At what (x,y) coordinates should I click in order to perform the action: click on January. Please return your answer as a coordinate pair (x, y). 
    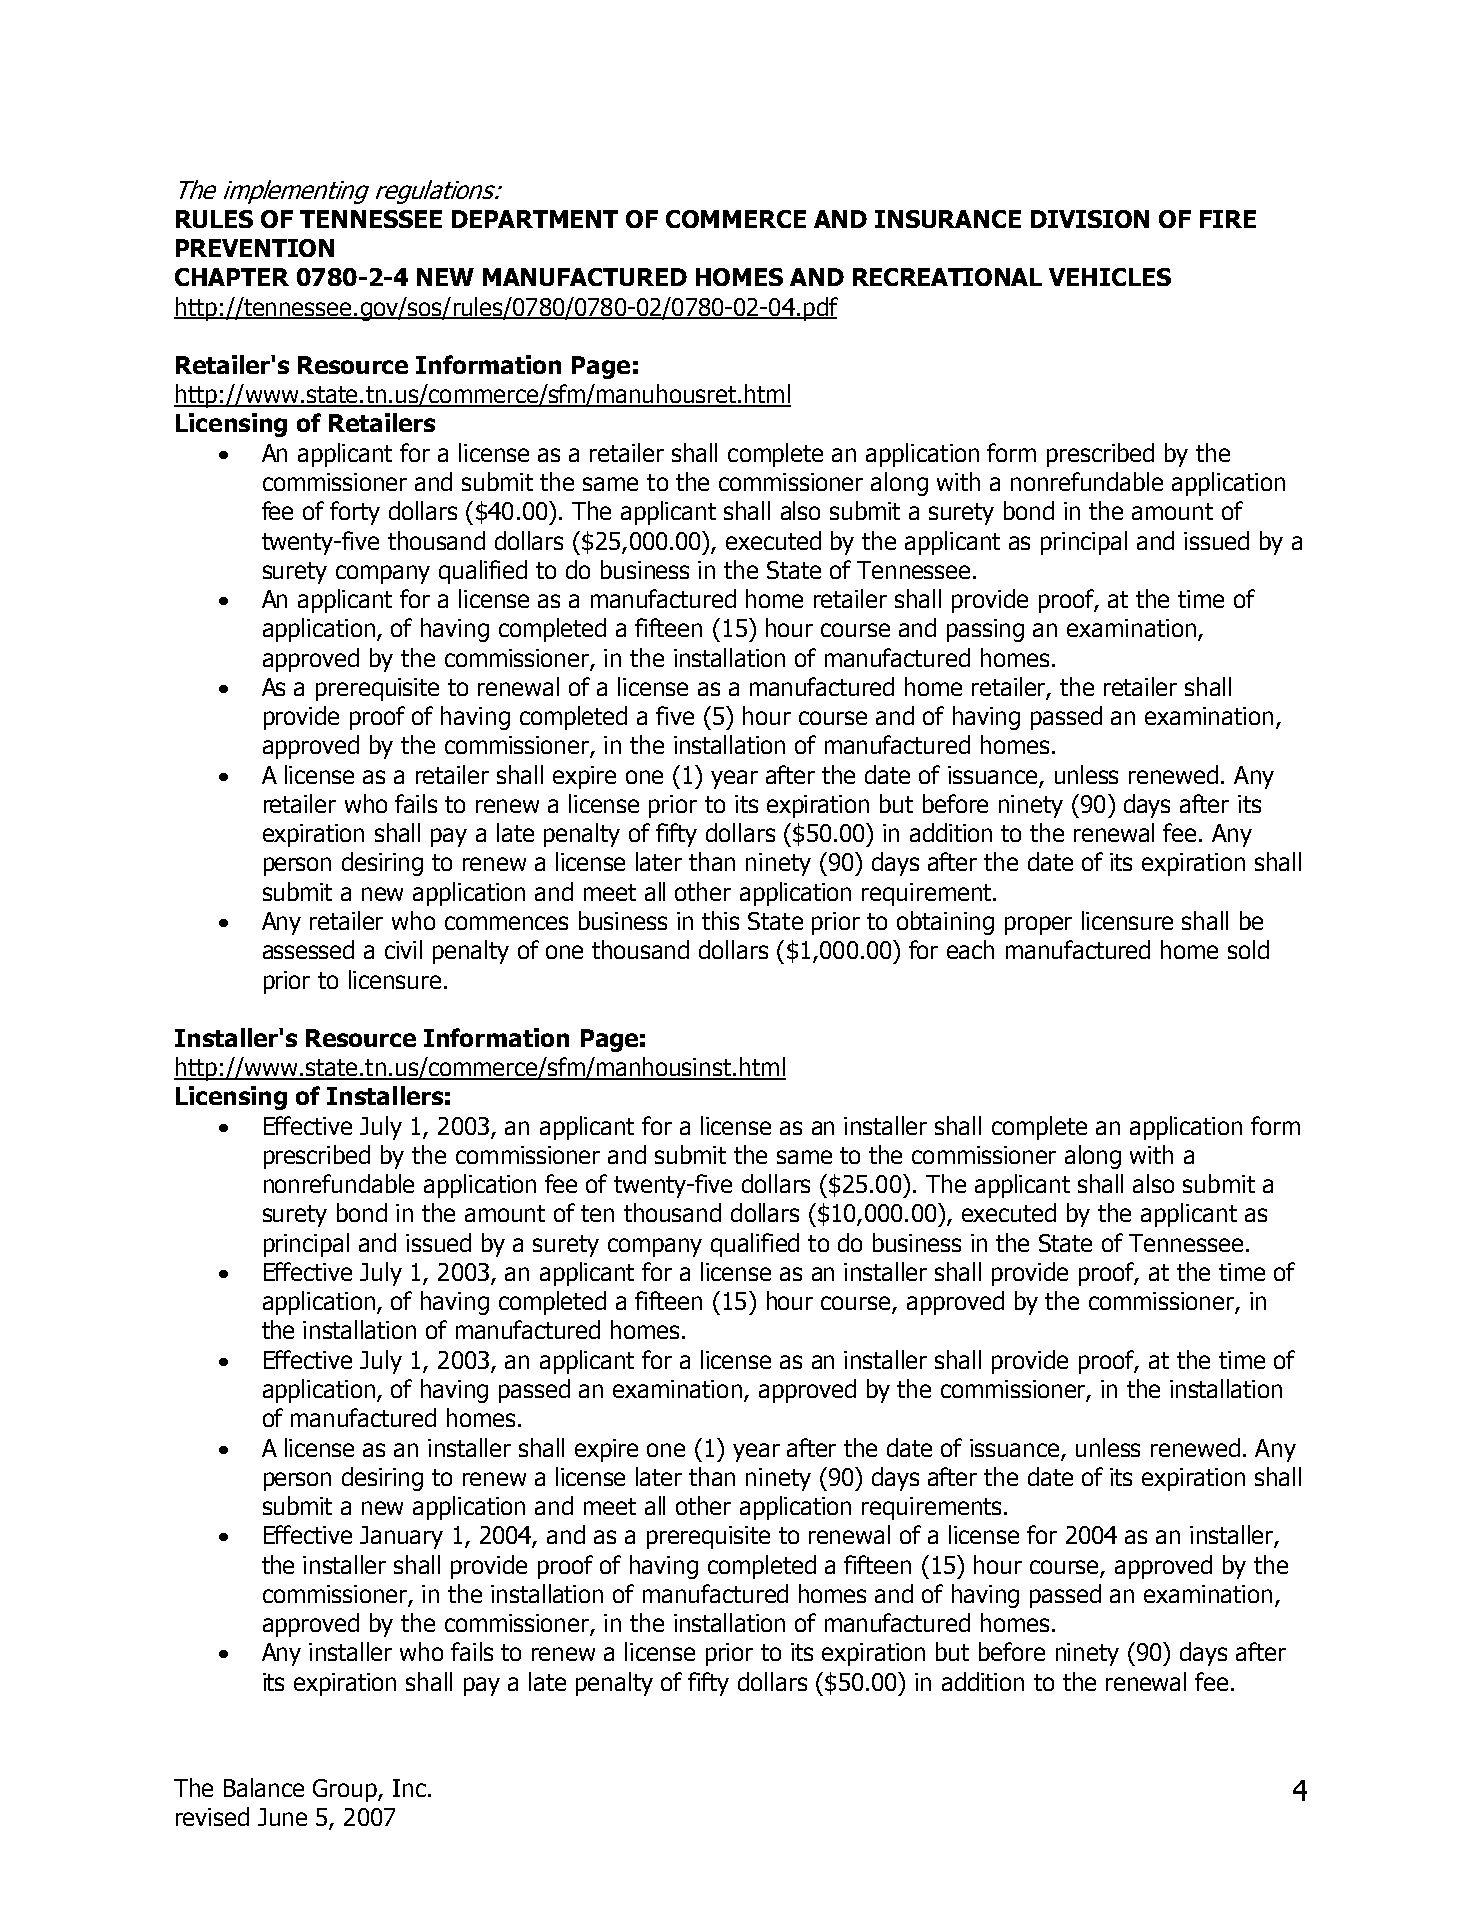
    Looking at the image, I should click on (401, 1537).
